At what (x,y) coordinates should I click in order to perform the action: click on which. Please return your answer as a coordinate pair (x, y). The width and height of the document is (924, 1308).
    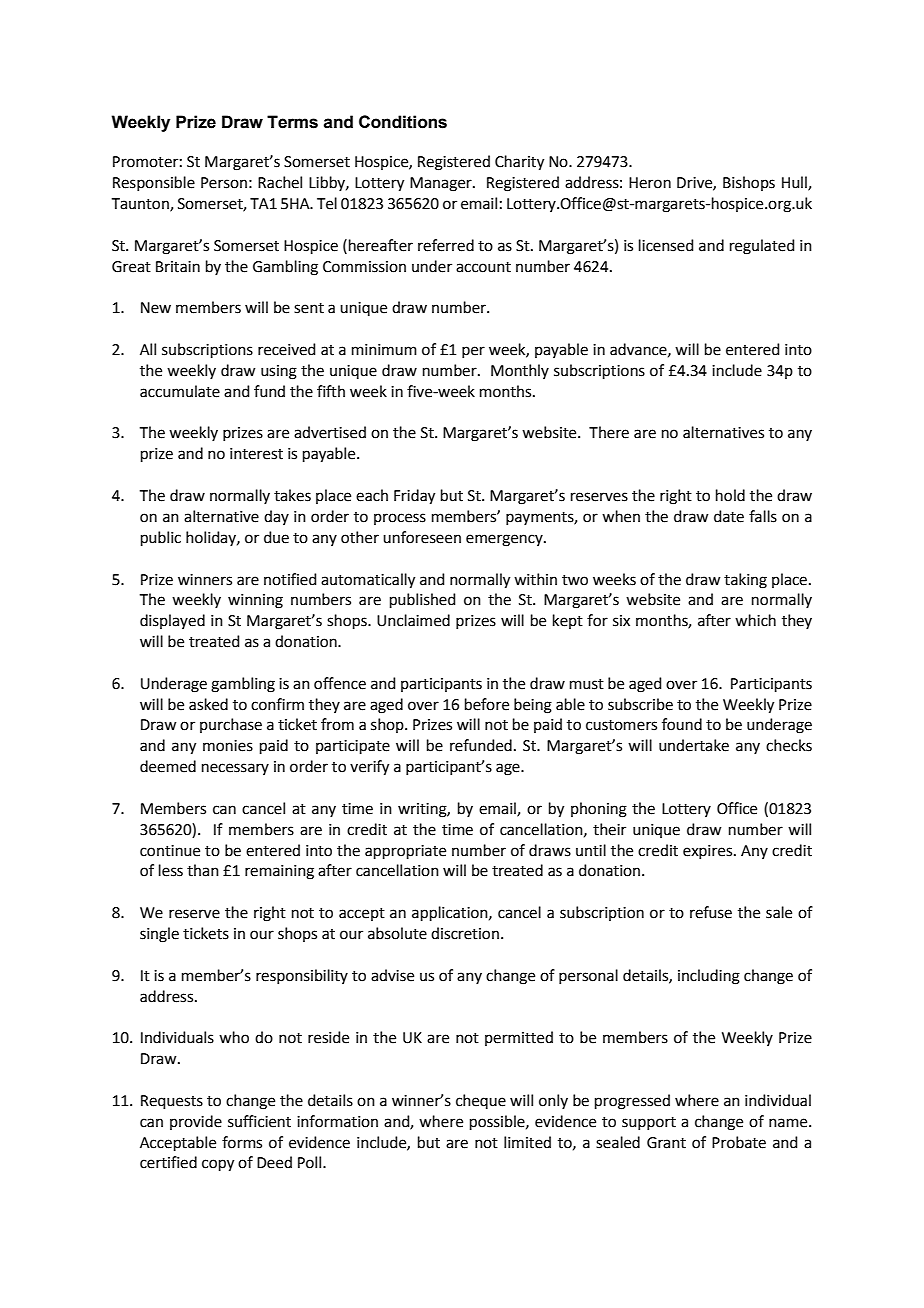
    Looking at the image, I should click on (755, 620).
